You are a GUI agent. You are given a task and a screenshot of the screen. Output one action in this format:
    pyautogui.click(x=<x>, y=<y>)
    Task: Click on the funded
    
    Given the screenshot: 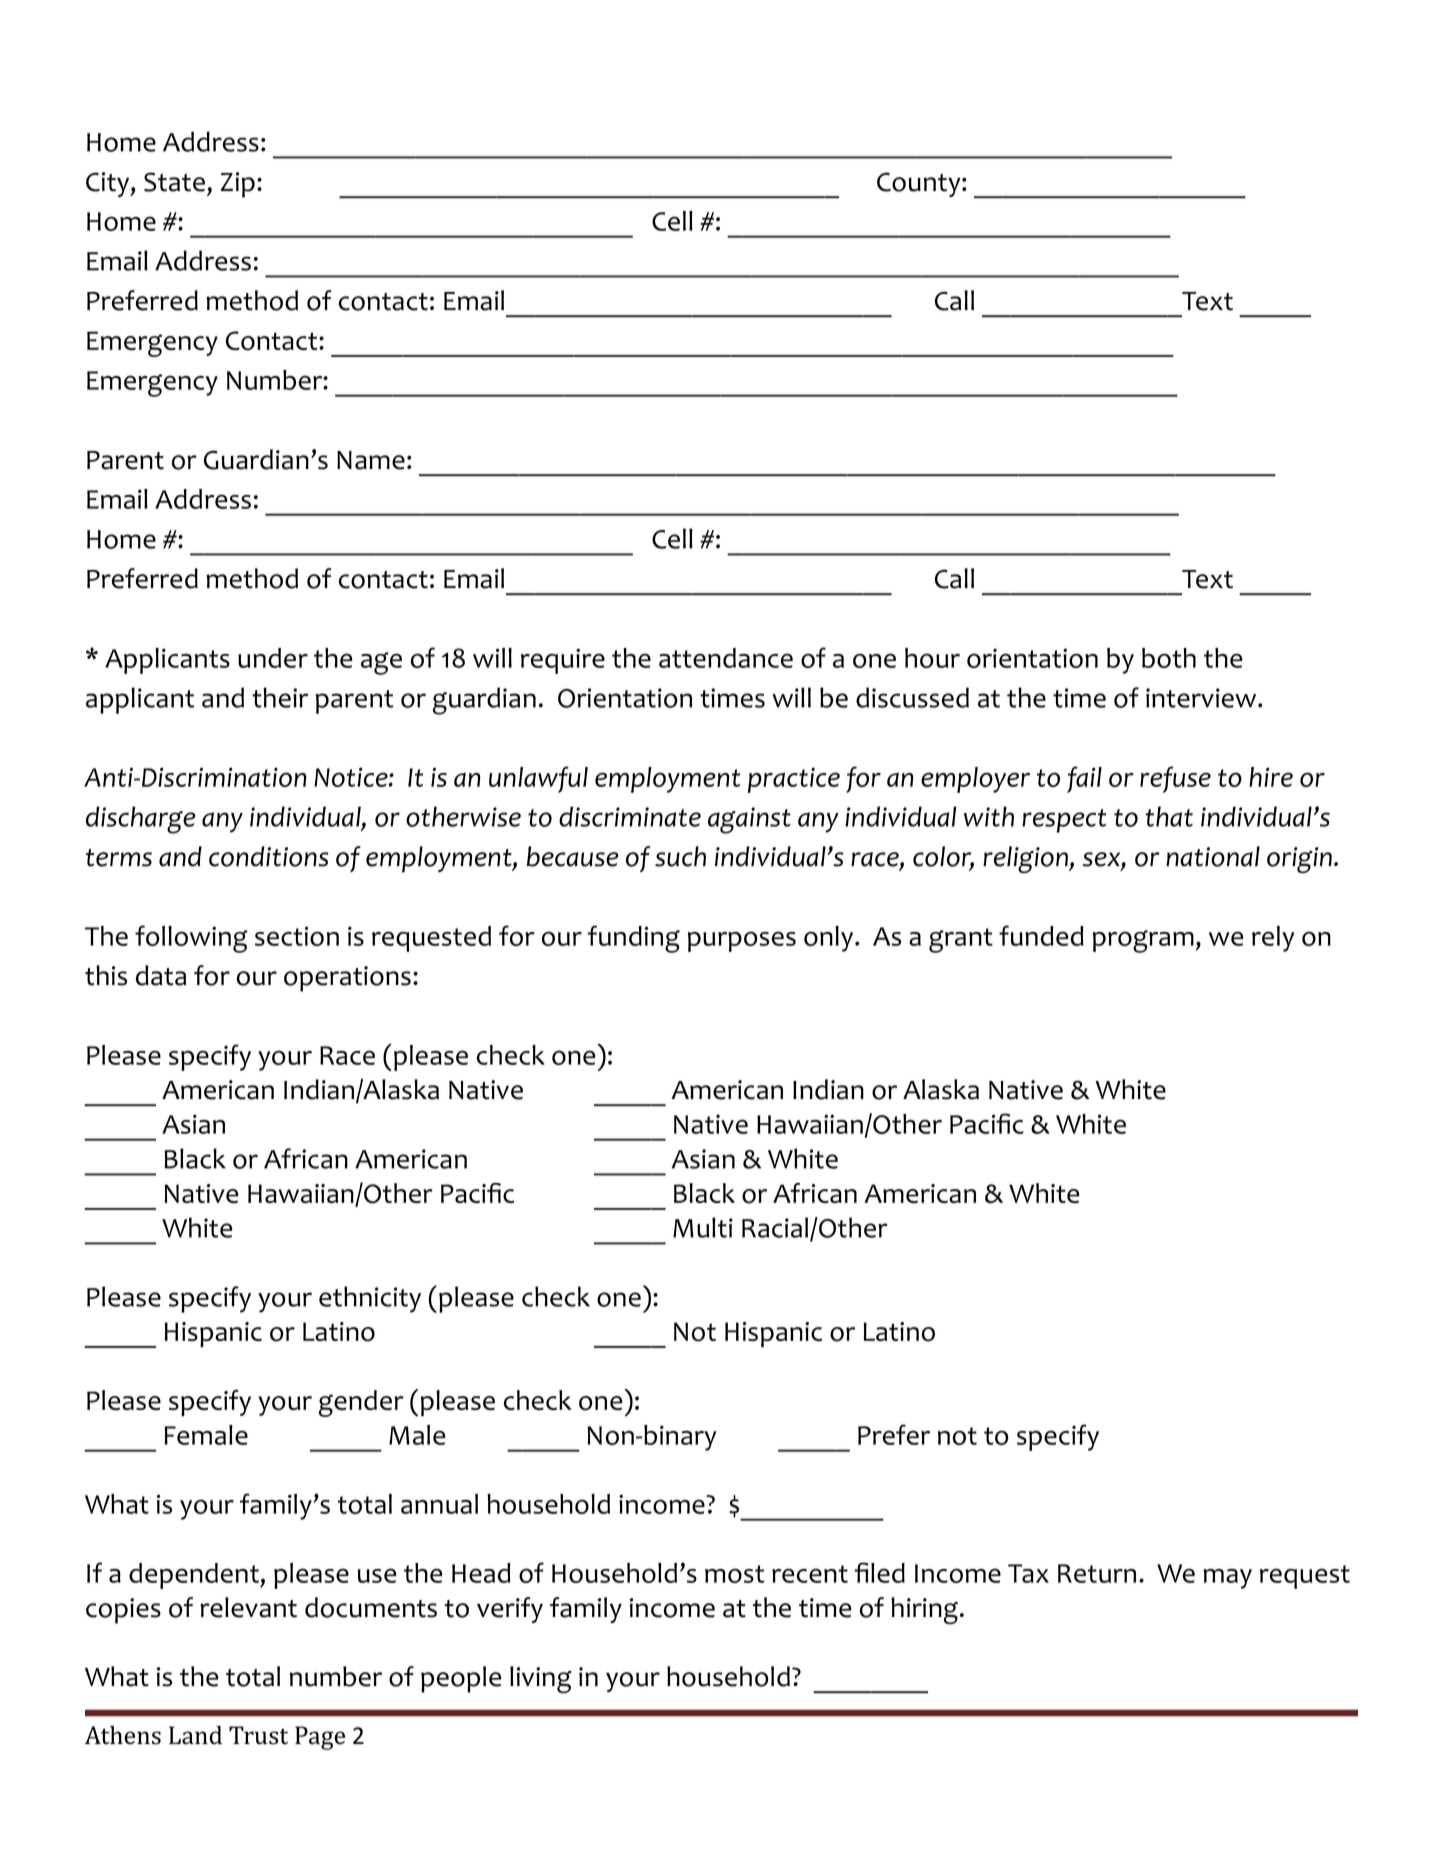 What is the action you would take?
    pyautogui.click(x=1041, y=935)
